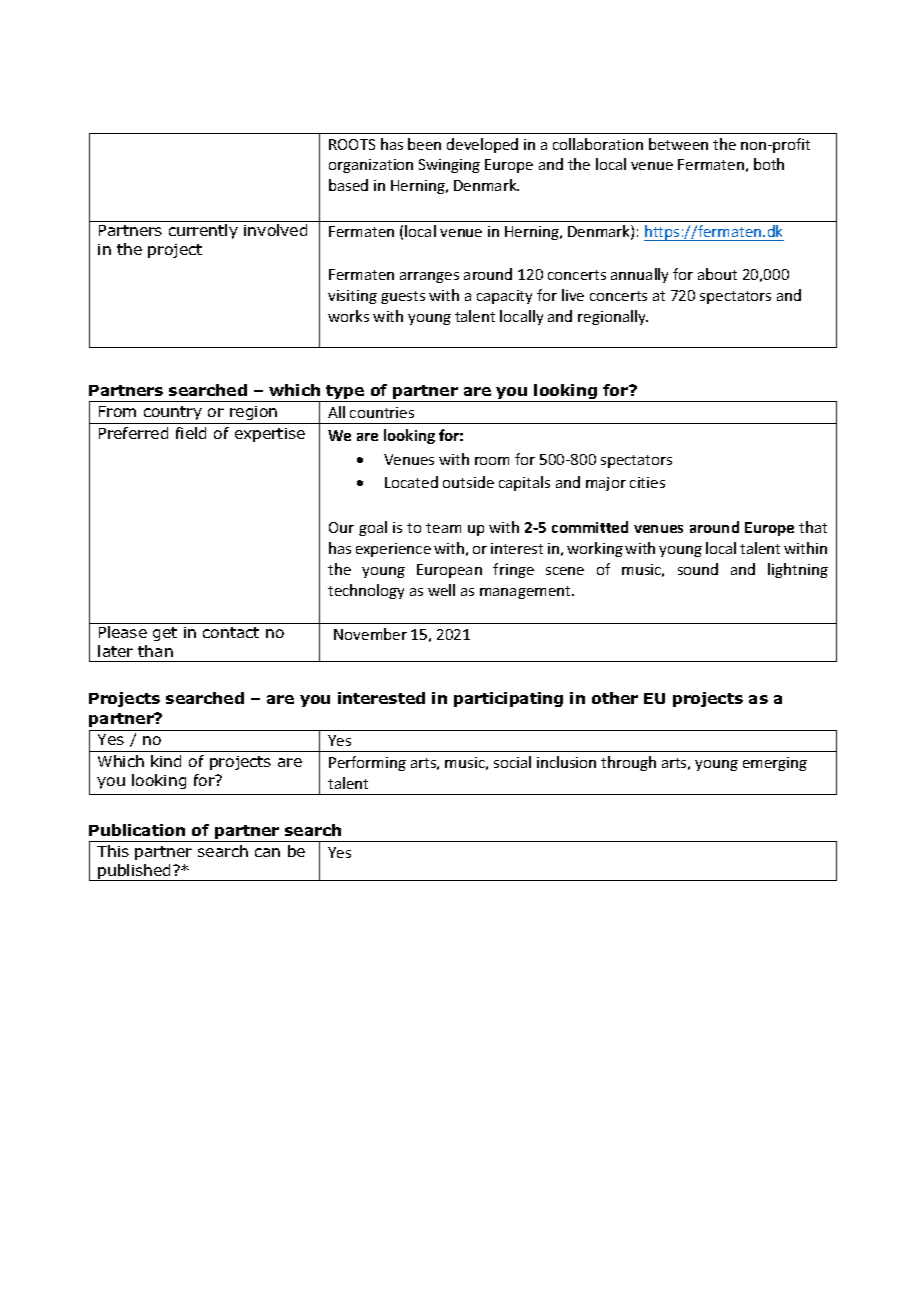 The image size is (924, 1308). I want to click on field, so click(191, 433).
